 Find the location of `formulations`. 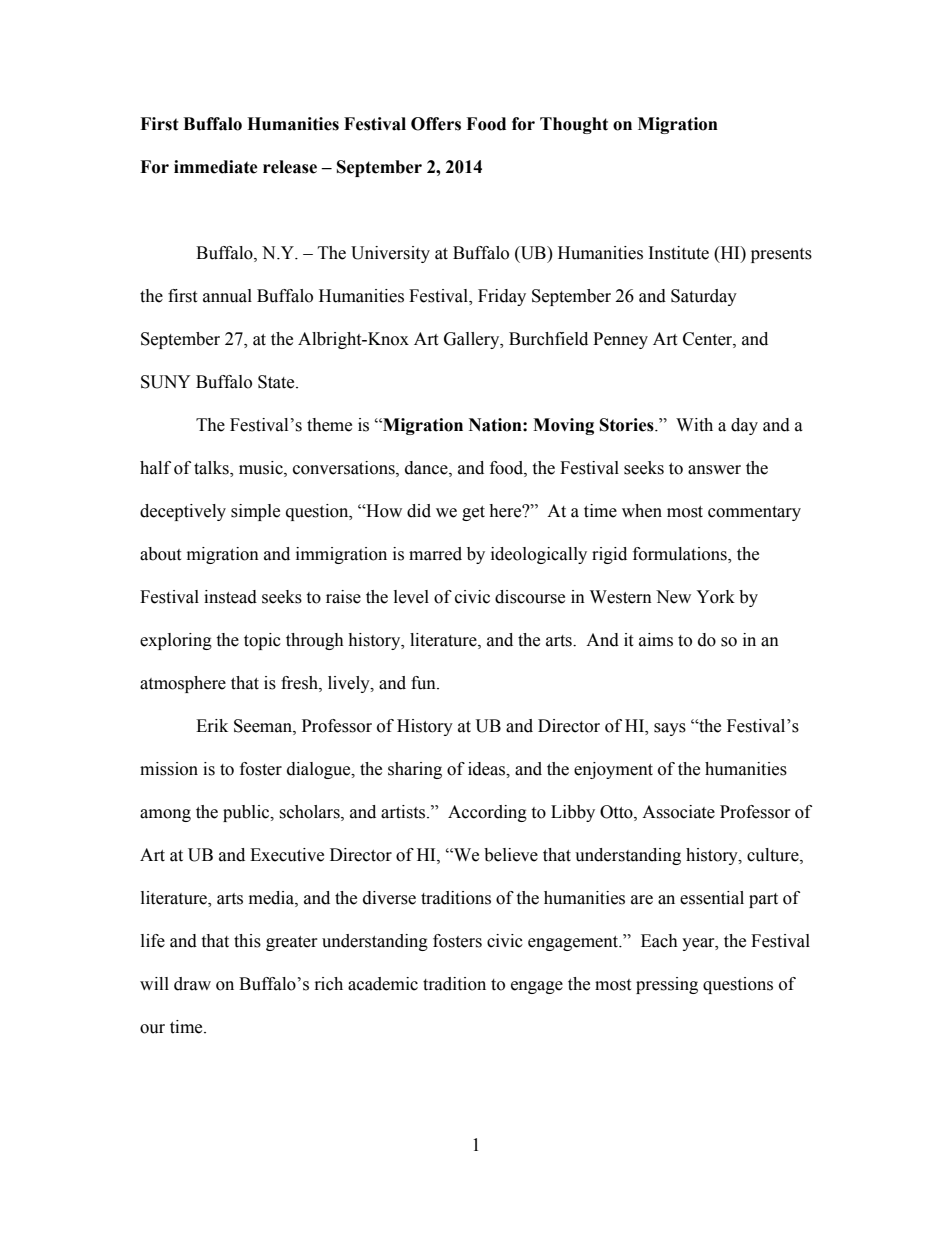

formulations is located at coordinates (681, 555).
